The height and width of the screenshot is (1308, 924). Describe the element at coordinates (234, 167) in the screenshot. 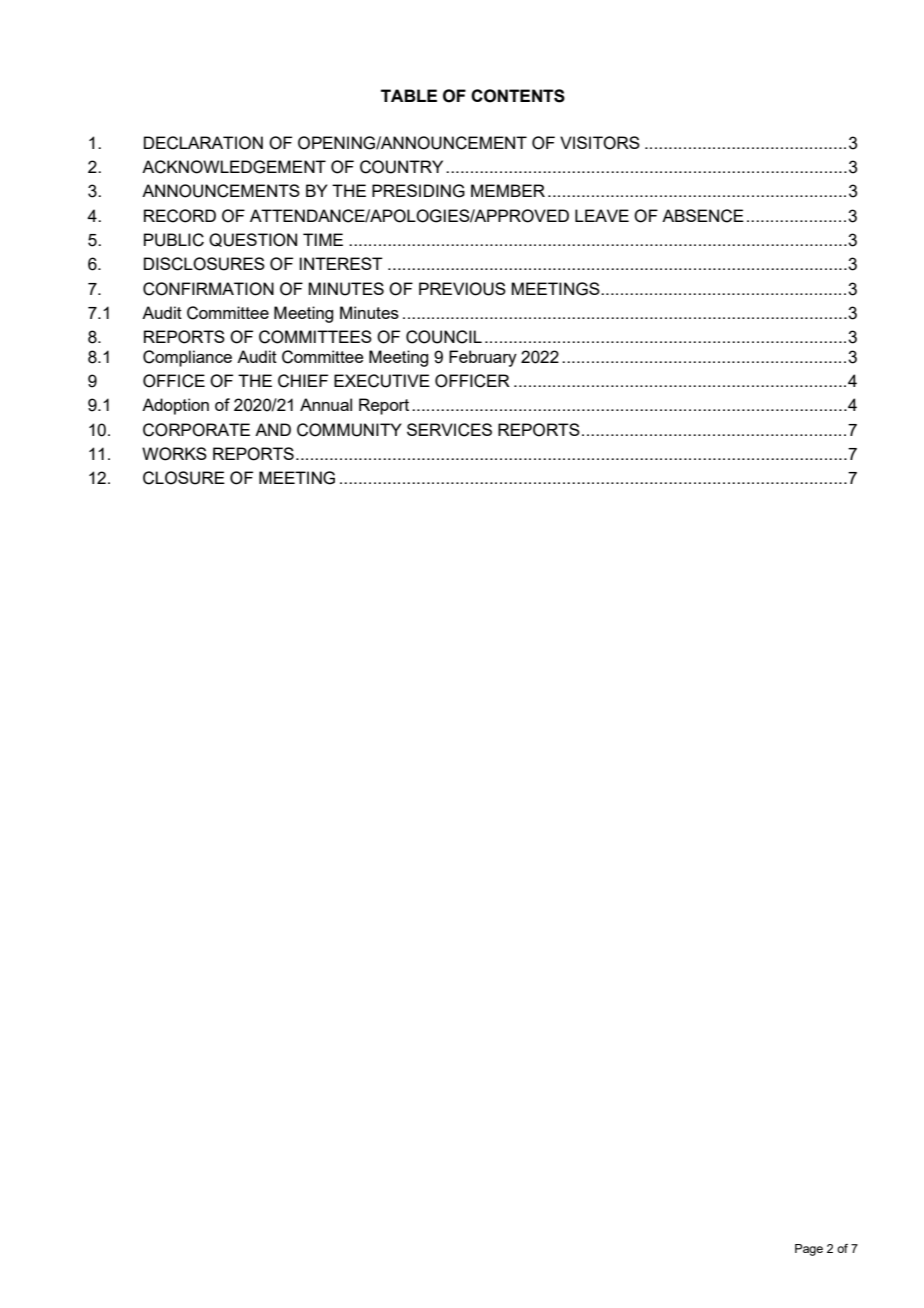

I see `ACKNOWLEDGEMENT` at that location.
